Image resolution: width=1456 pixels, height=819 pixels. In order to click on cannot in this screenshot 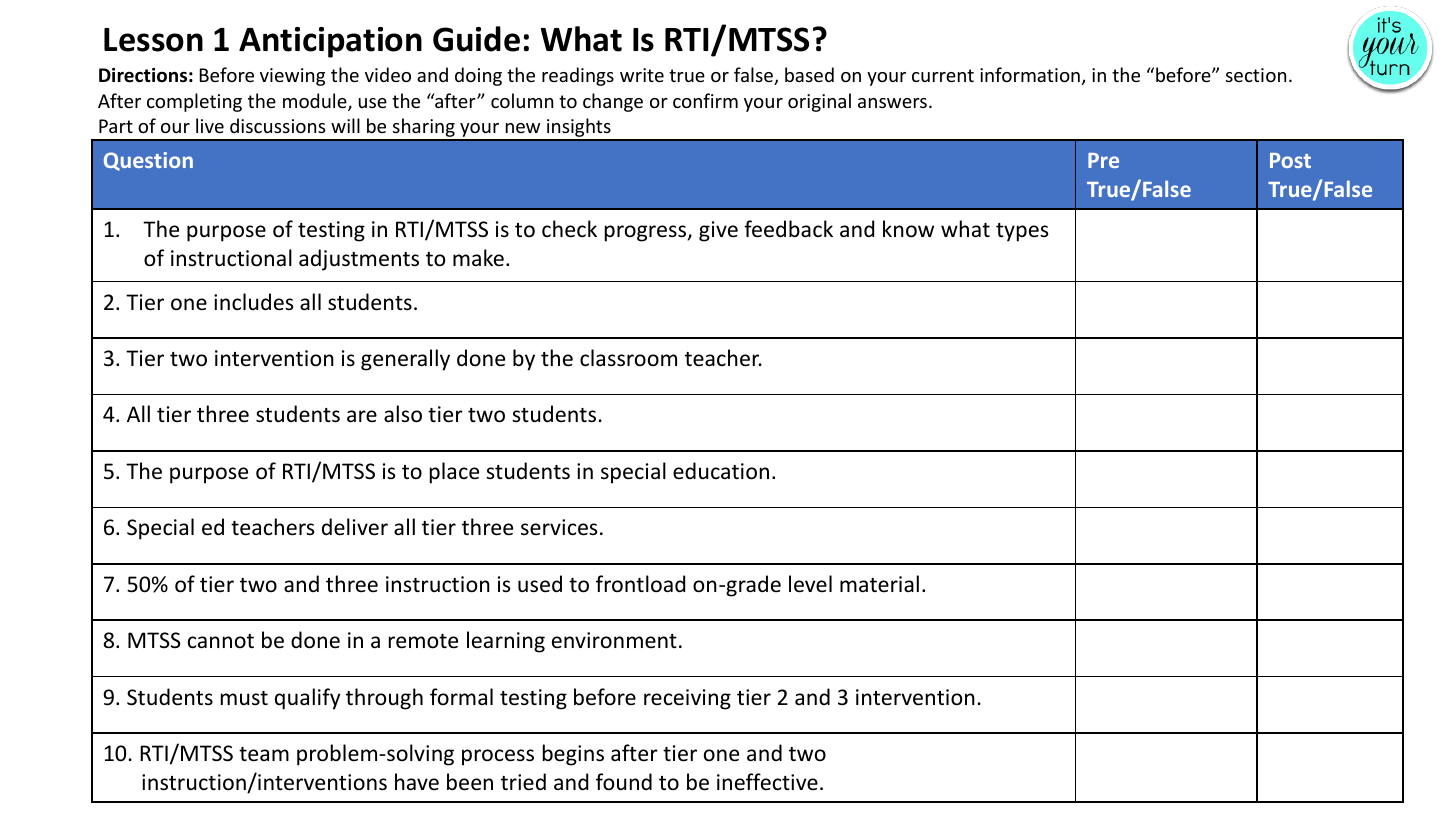, I will do `click(221, 641)`.
